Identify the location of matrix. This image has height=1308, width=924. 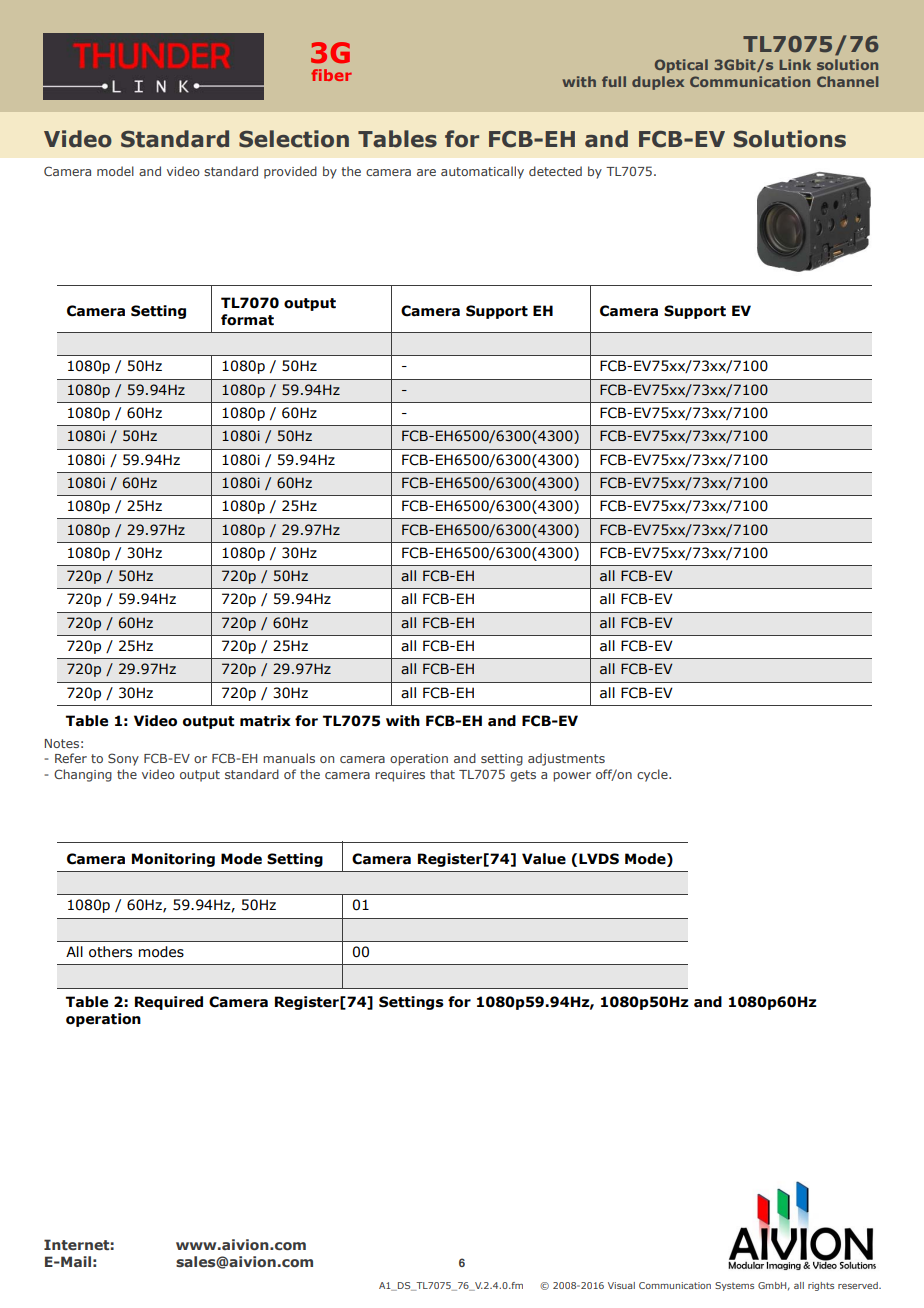
(265, 721).
